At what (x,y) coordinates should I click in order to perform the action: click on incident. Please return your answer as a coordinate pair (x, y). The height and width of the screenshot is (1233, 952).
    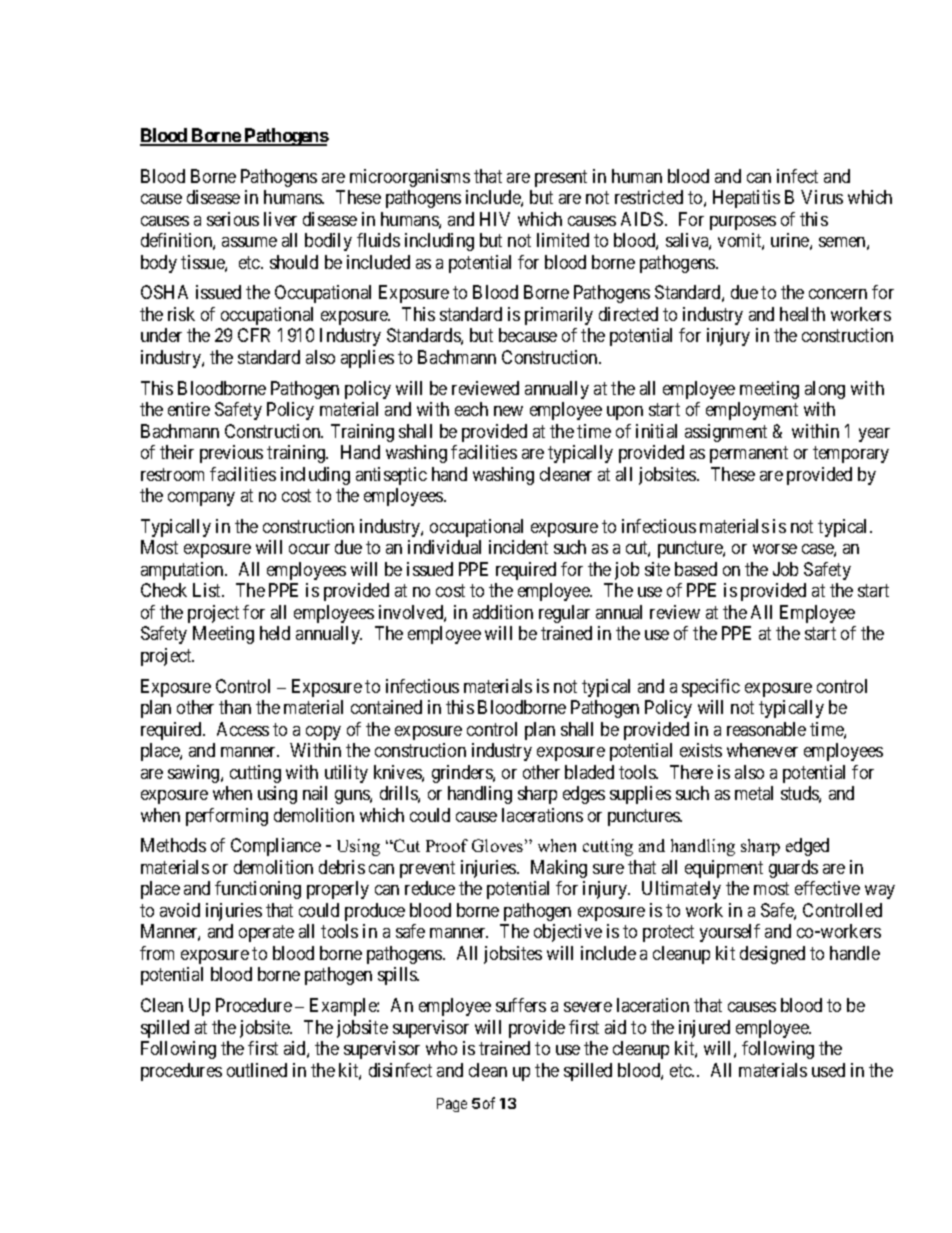
    Looking at the image, I should click on (518, 547).
